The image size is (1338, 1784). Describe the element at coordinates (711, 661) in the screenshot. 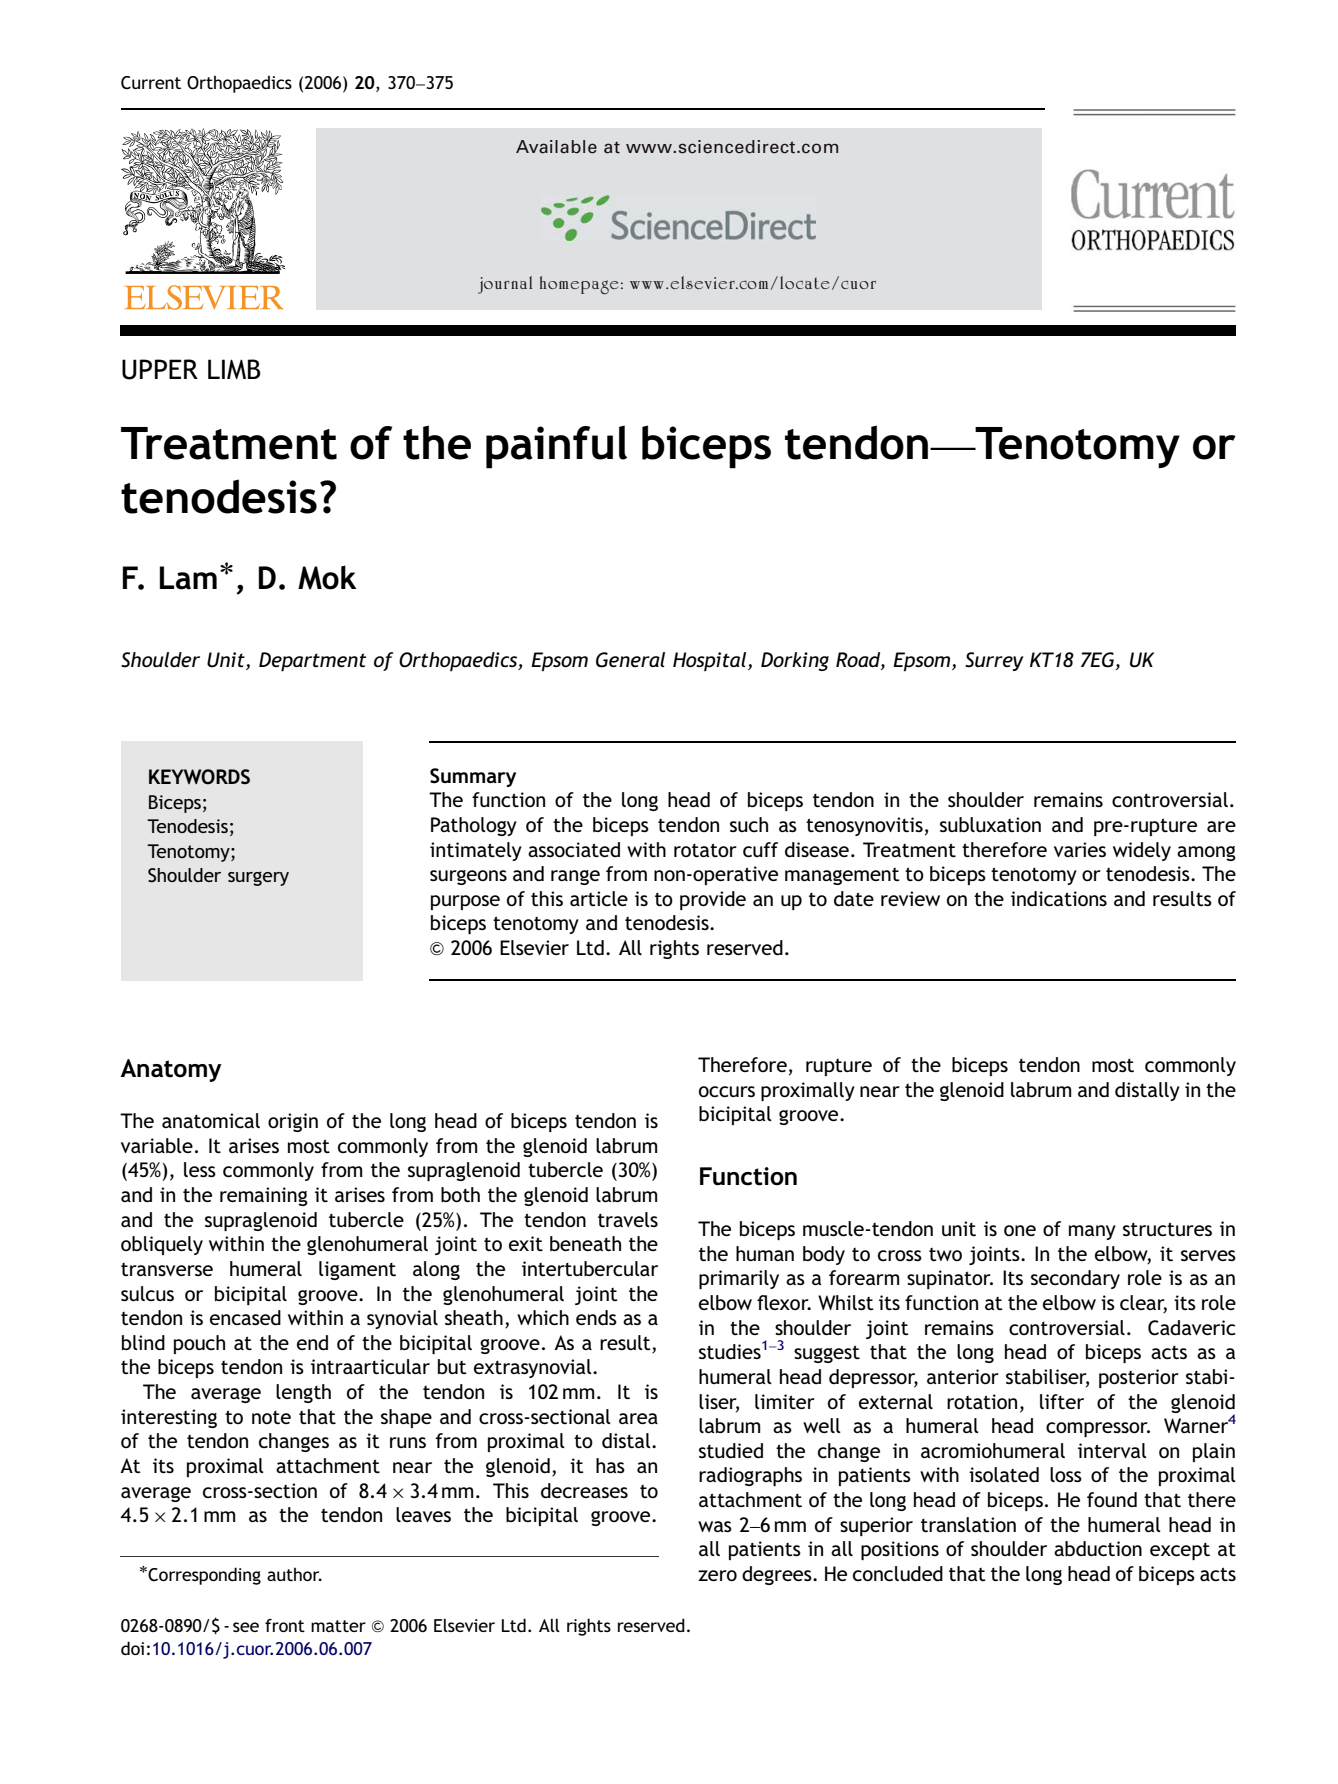

I see `Hospital` at that location.
